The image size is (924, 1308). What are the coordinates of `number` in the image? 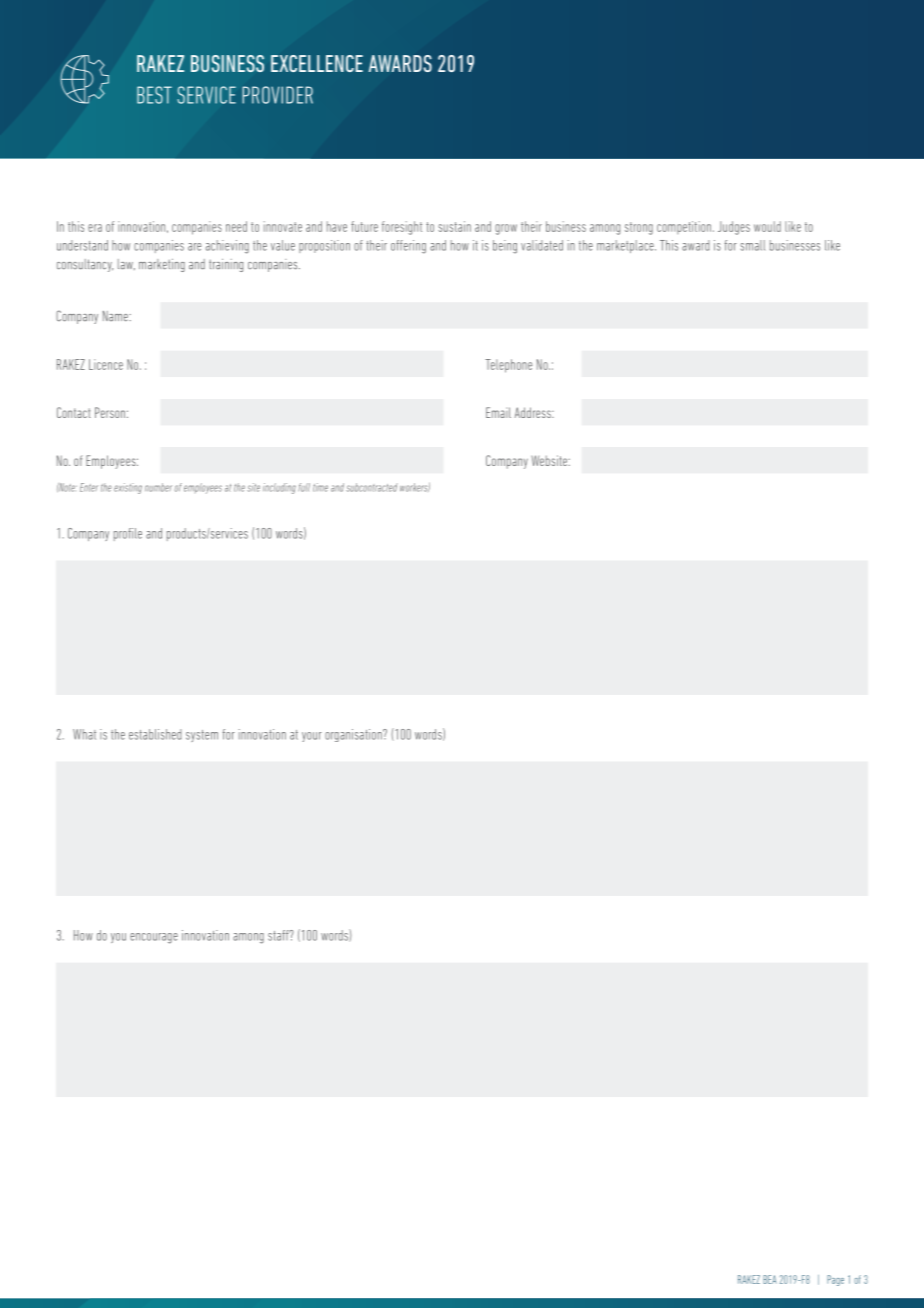 It's located at (158, 487).
